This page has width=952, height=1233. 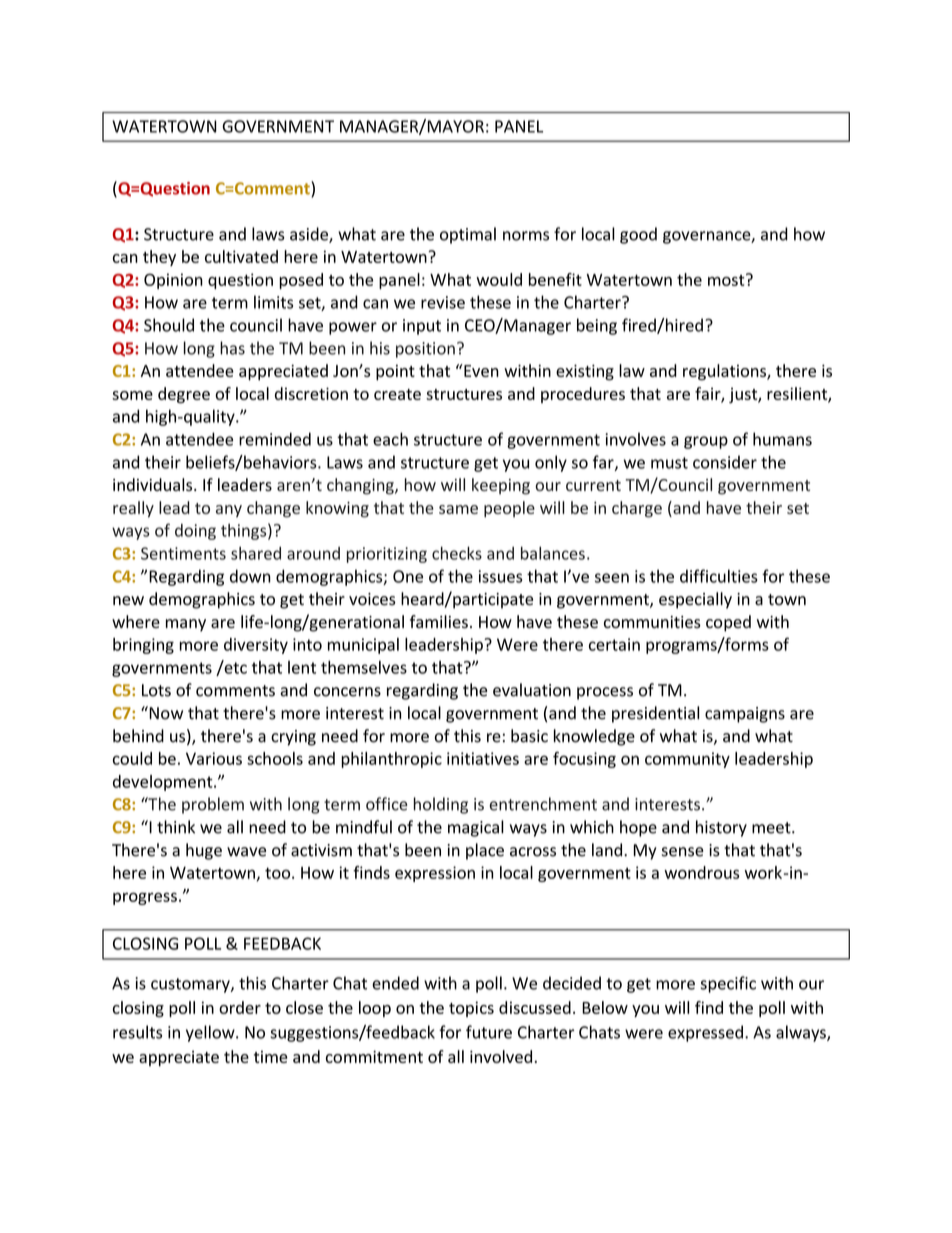 What do you see at coordinates (241, 256) in the page?
I see `cultivated` at bounding box center [241, 256].
